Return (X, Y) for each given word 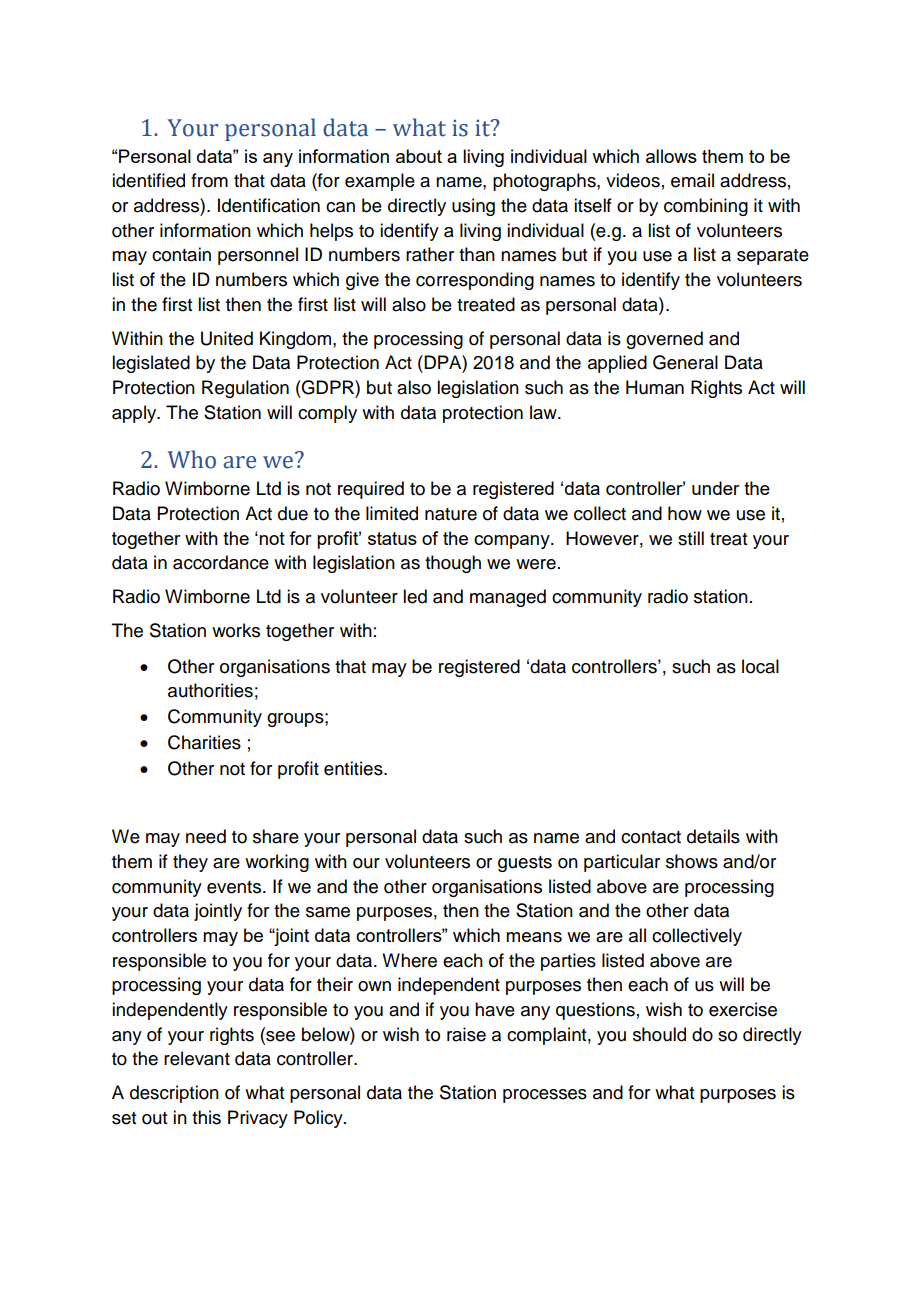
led (415, 596)
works (236, 630)
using (473, 207)
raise (466, 1034)
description (174, 1094)
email (692, 180)
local (760, 666)
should (659, 1034)
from (209, 180)
